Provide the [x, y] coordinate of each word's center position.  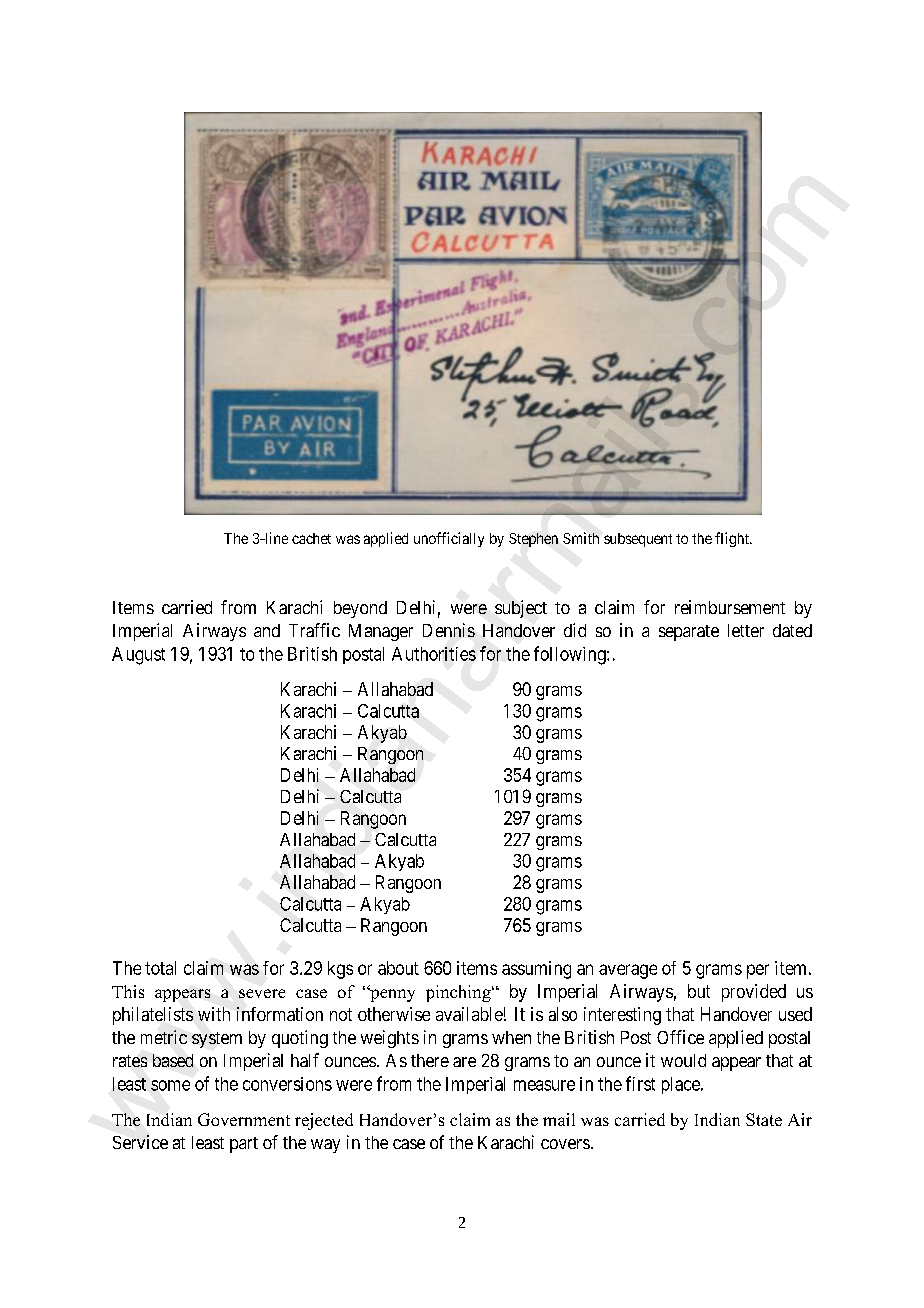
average [628, 971]
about [398, 968]
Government [244, 1119]
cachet [311, 538]
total [160, 968]
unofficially [449, 539]
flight [733, 539]
